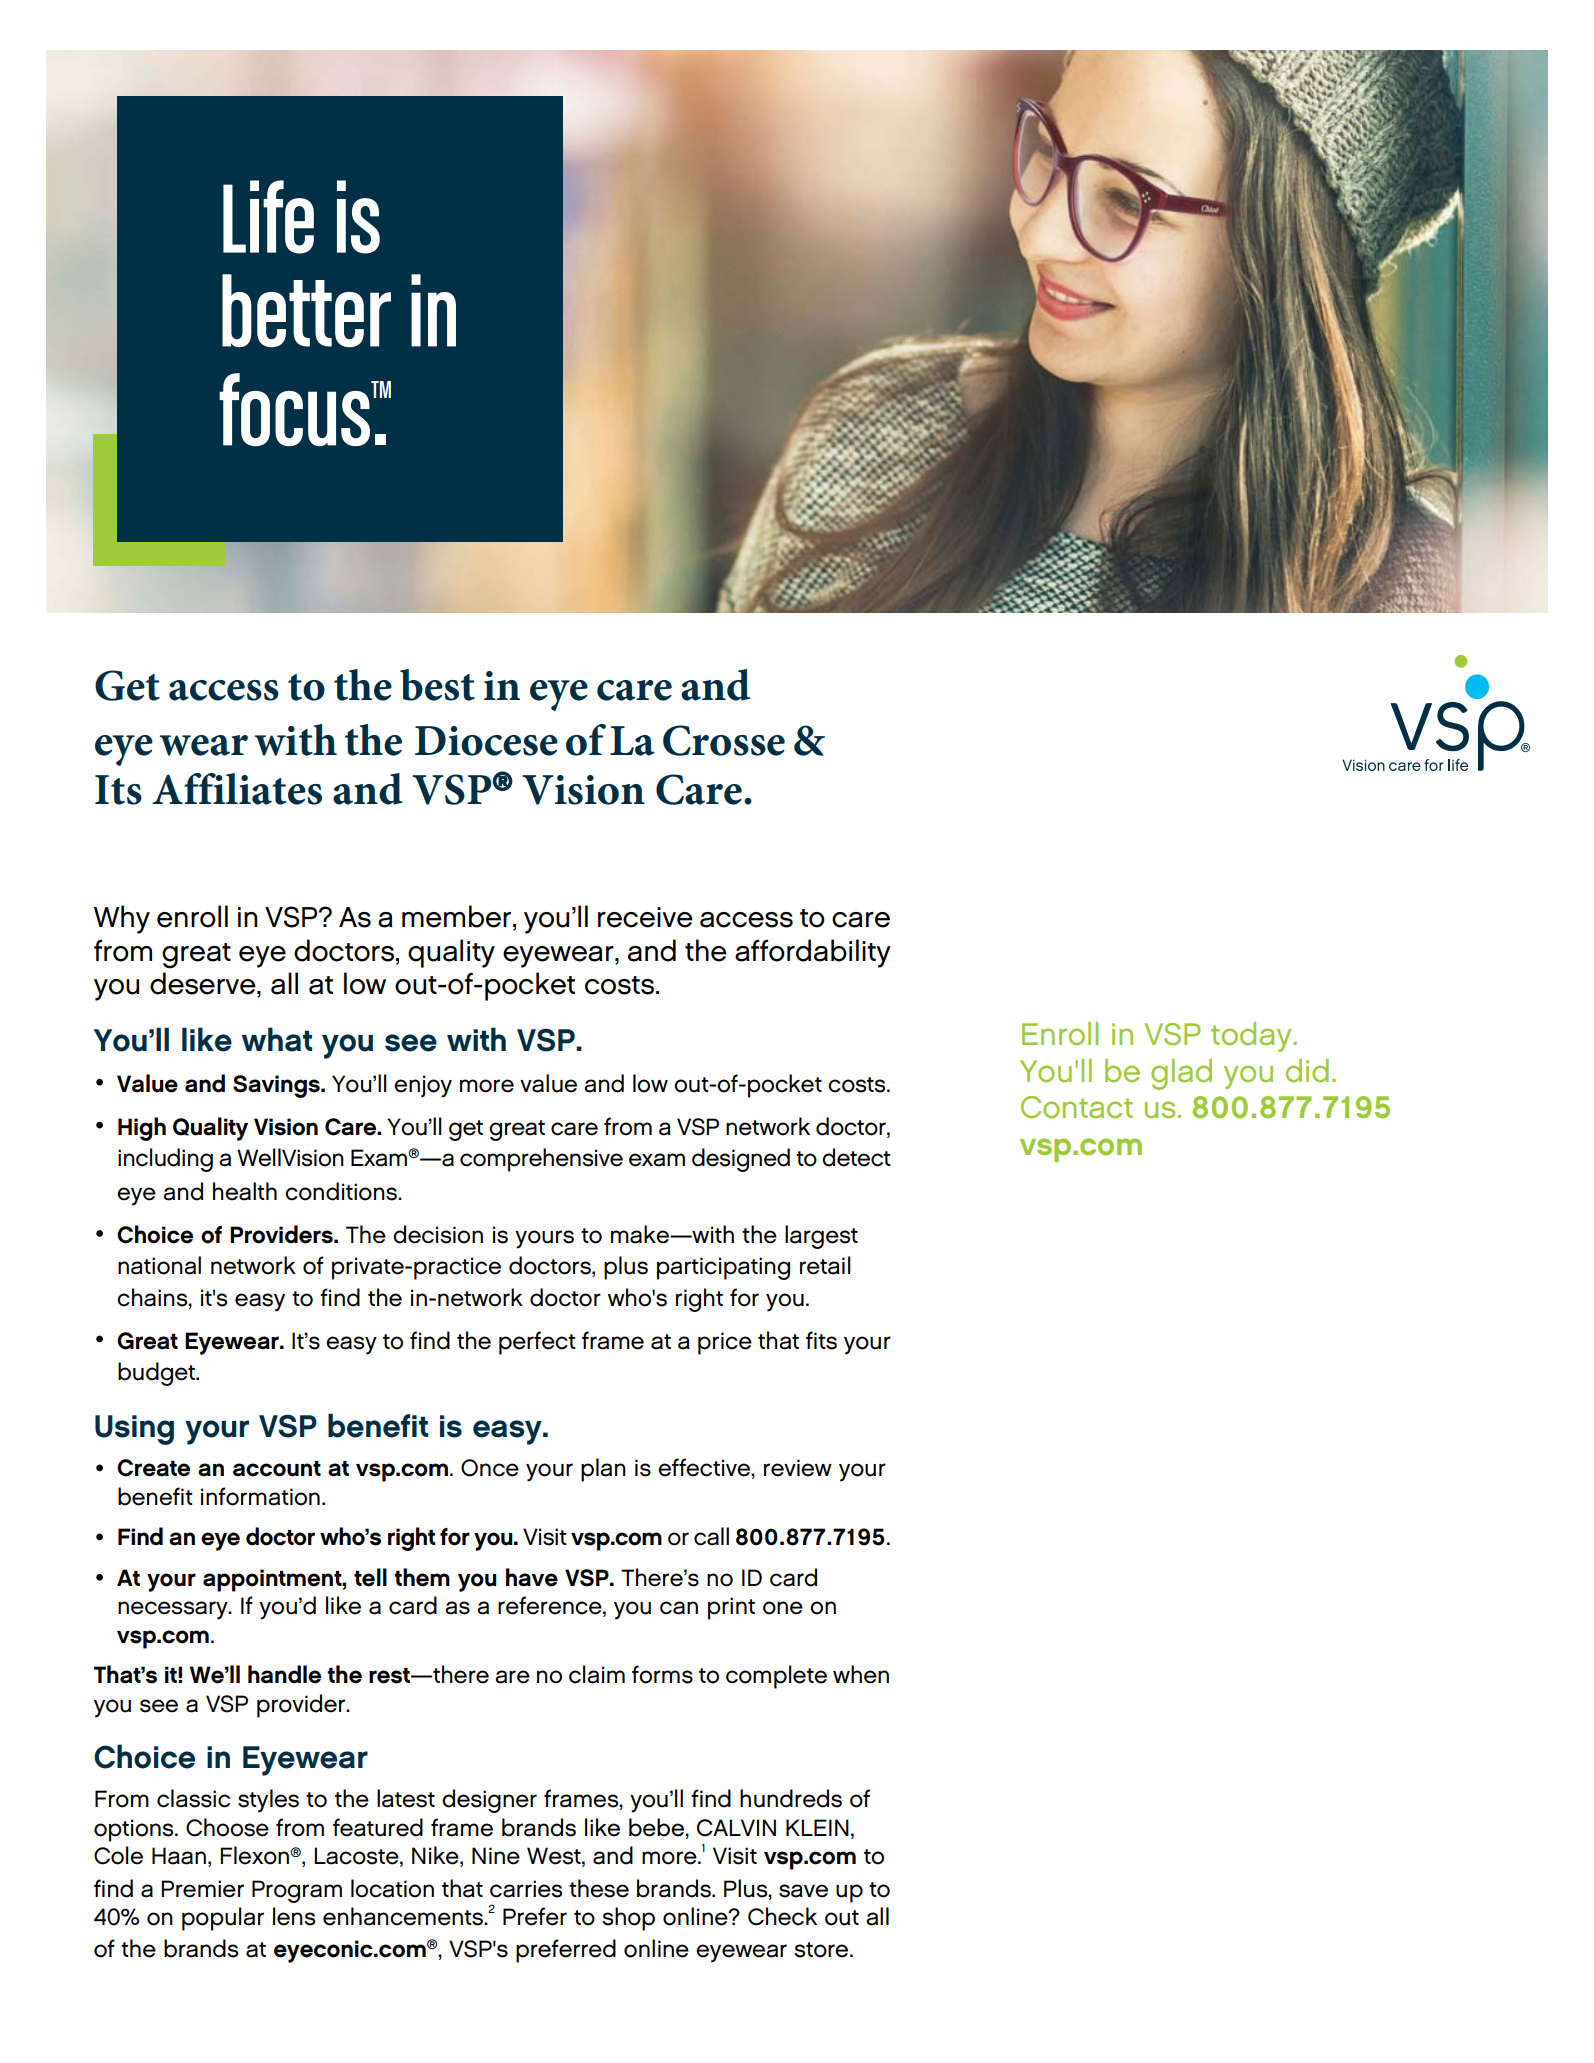 The height and width of the image is (2063, 1594). Describe the element at coordinates (822, 1950) in the image. I see `store` at that location.
